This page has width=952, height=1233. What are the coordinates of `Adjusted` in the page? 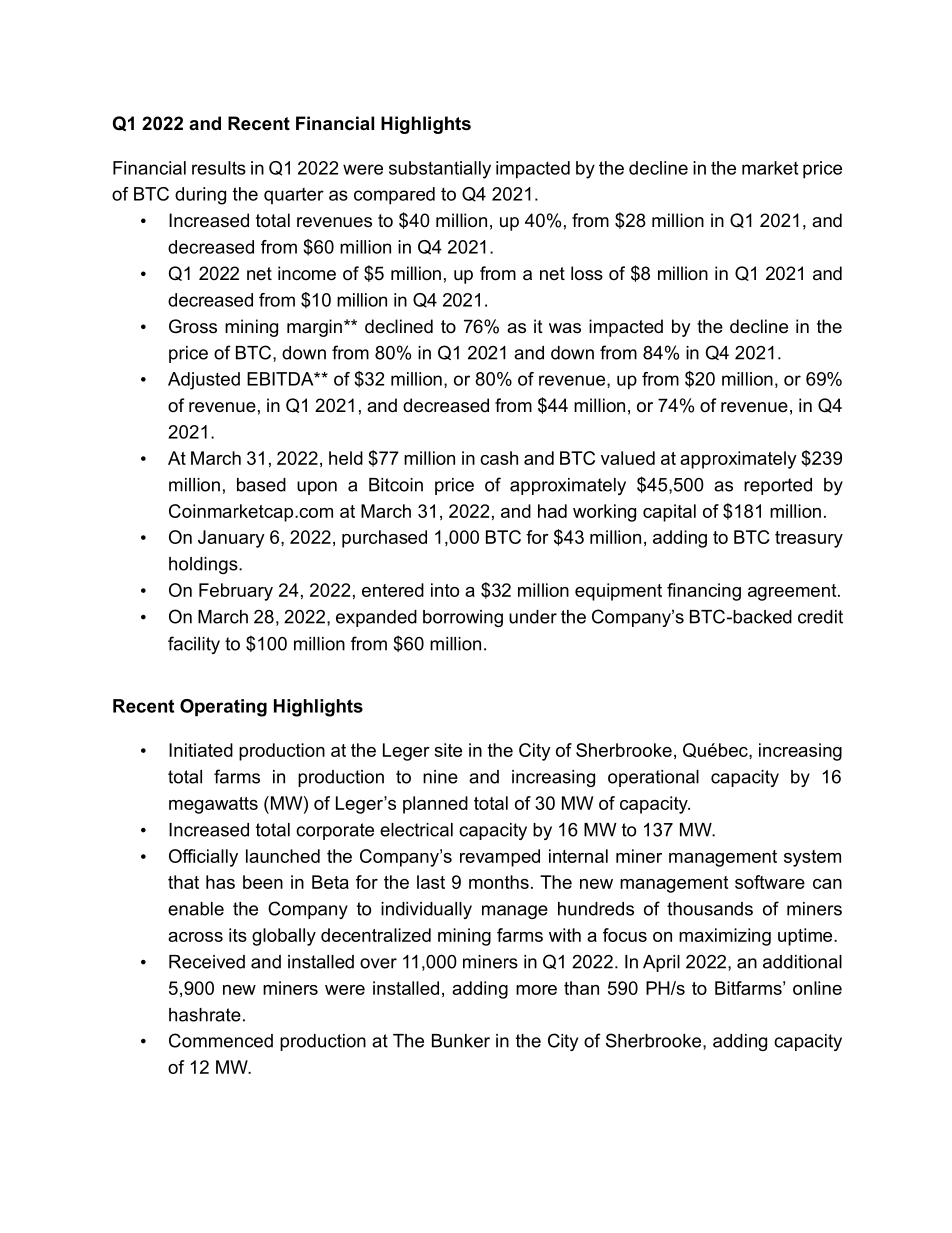 It's located at (204, 381).
